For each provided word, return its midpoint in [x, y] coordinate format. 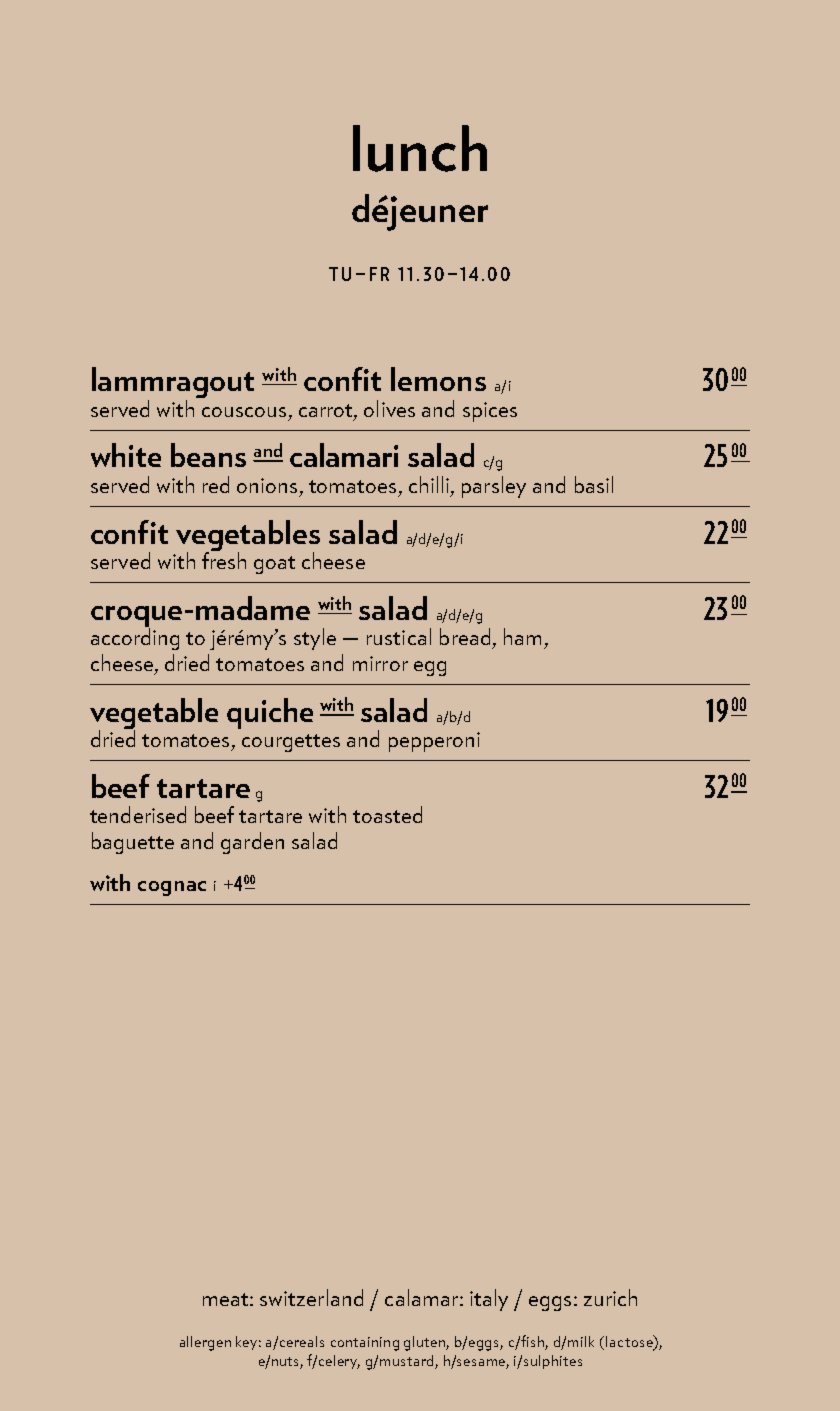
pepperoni [434, 742]
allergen [205, 1343]
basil [594, 484]
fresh [224, 559]
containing [365, 1344]
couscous [244, 412]
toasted [387, 814]
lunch [420, 148]
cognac [172, 888]
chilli [429, 484]
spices [490, 412]
